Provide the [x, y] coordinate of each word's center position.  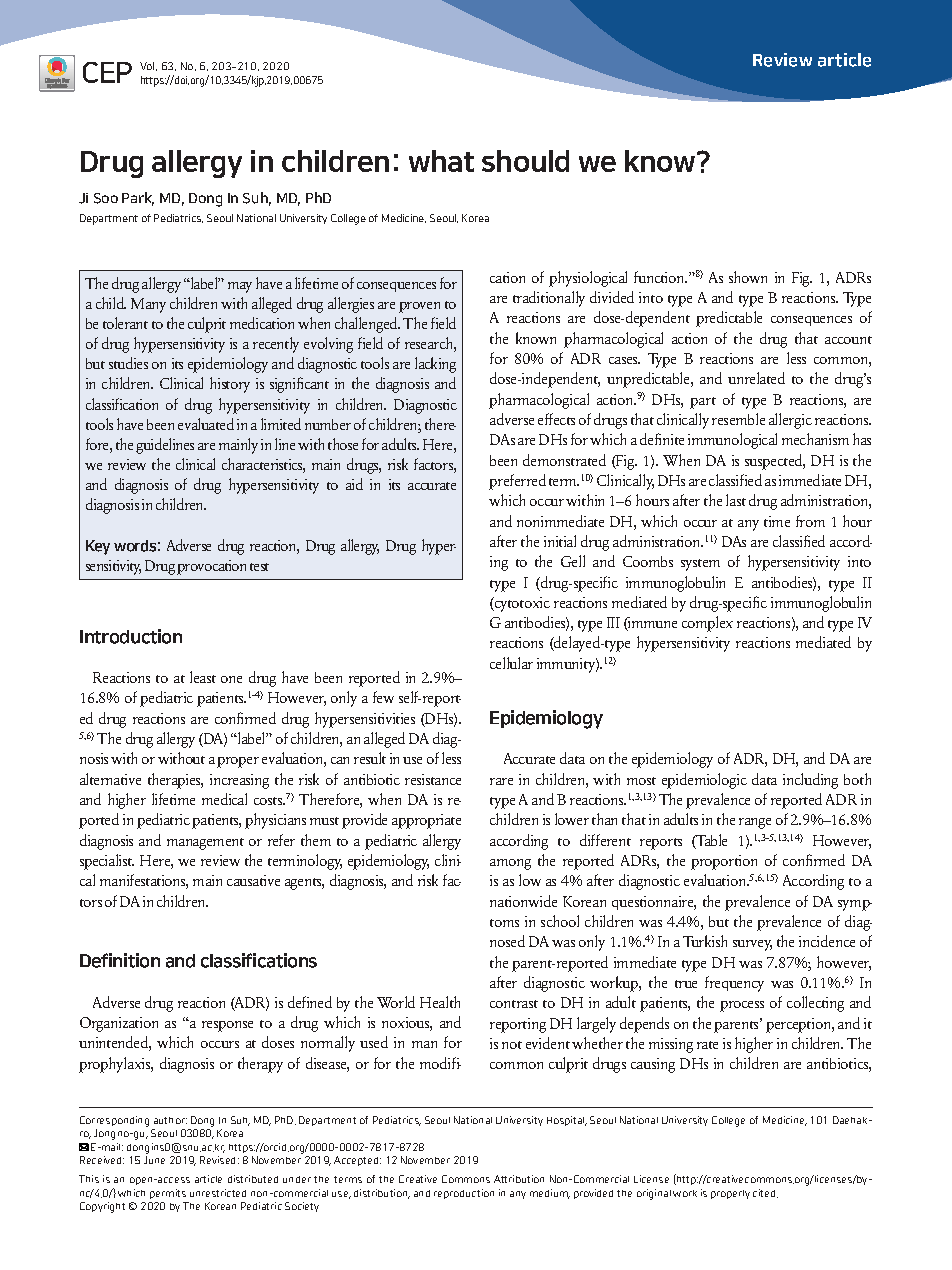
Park [138, 199]
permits [168, 1194]
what [441, 161]
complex [707, 624]
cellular [511, 663]
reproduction [464, 1194]
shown [748, 277]
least [203, 677]
